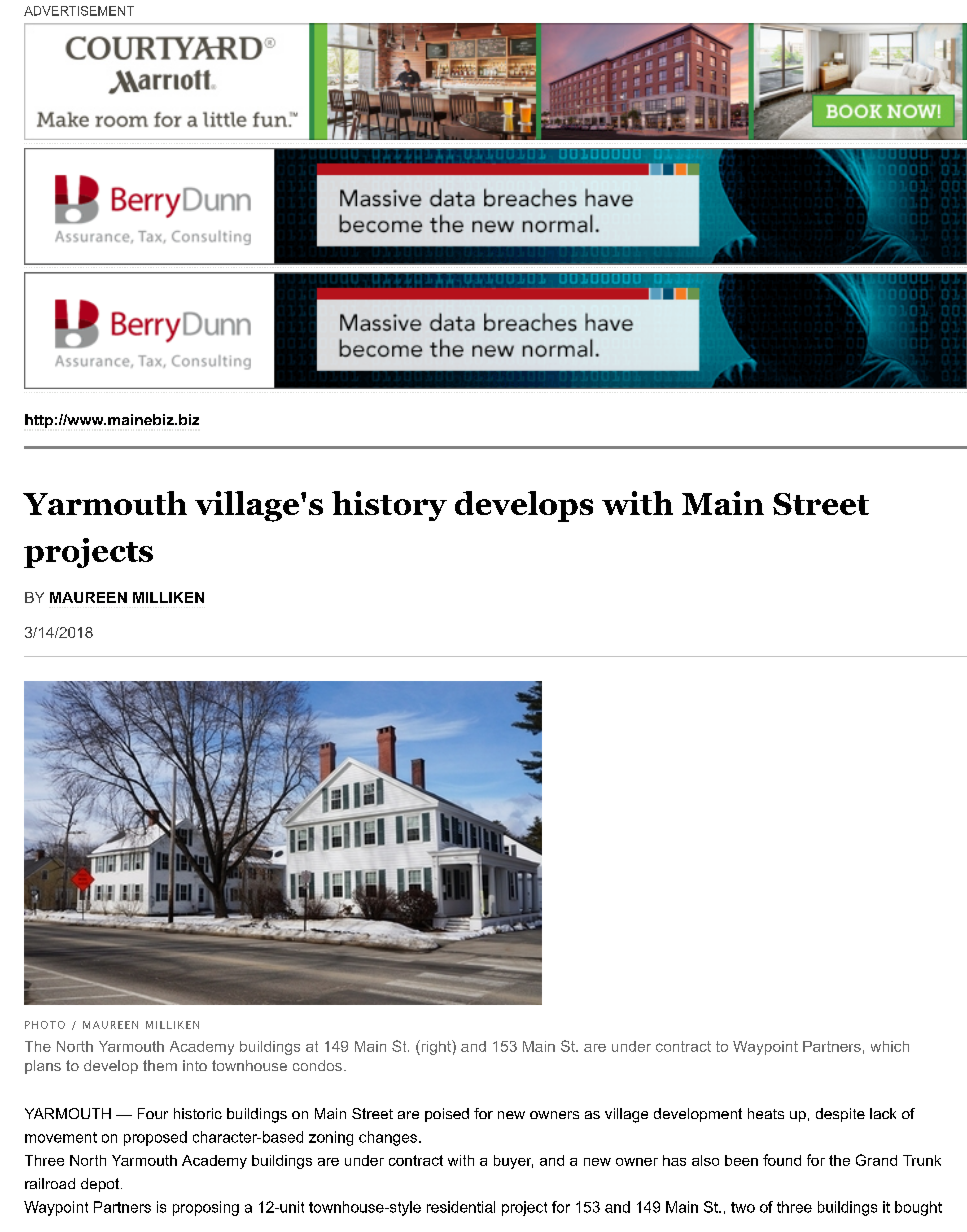 The height and width of the screenshot is (1232, 967). Describe the element at coordinates (160, 1065) in the screenshot. I see `them` at that location.
